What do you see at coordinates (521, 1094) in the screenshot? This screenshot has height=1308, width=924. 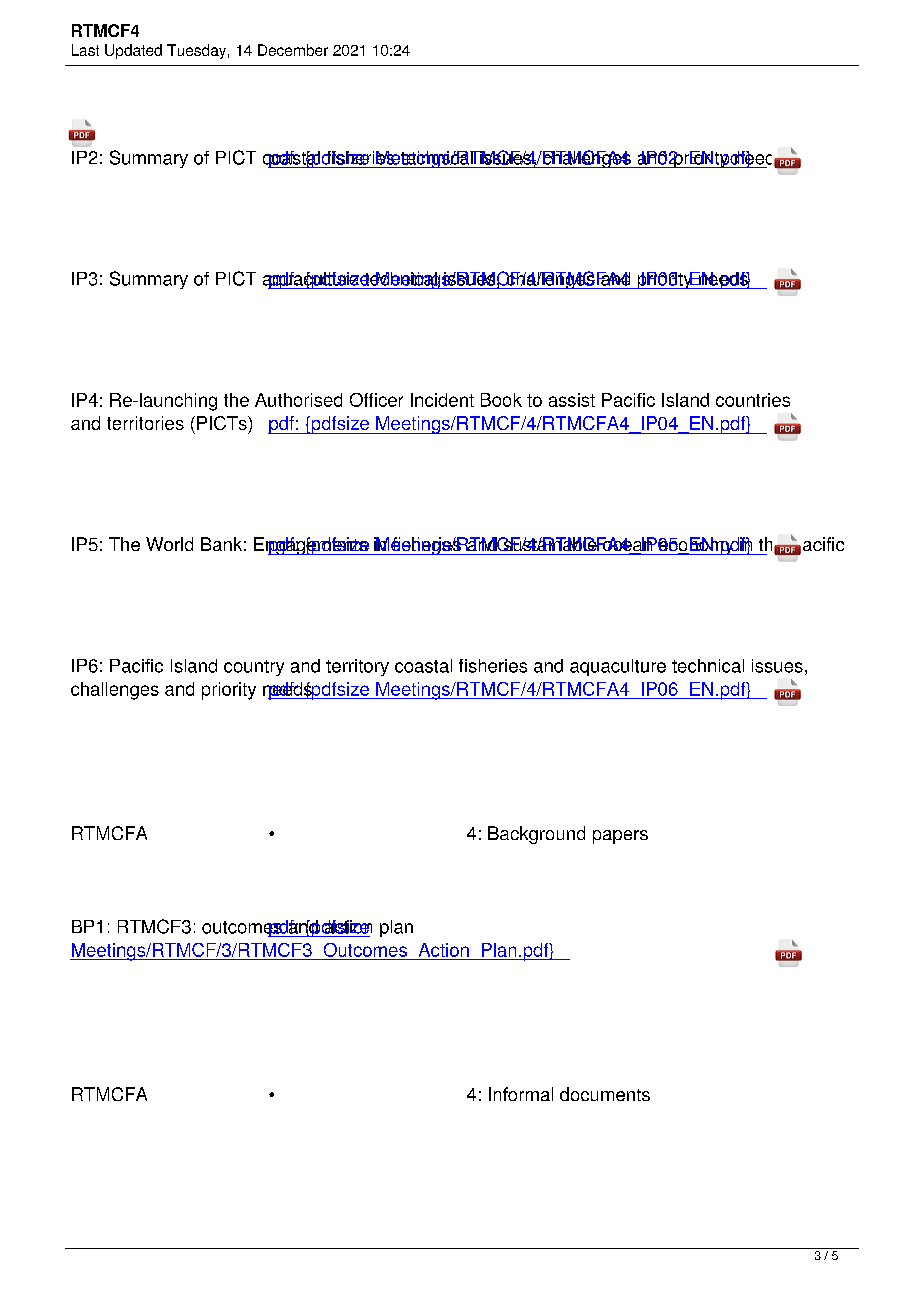 I see `Informal` at bounding box center [521, 1094].
